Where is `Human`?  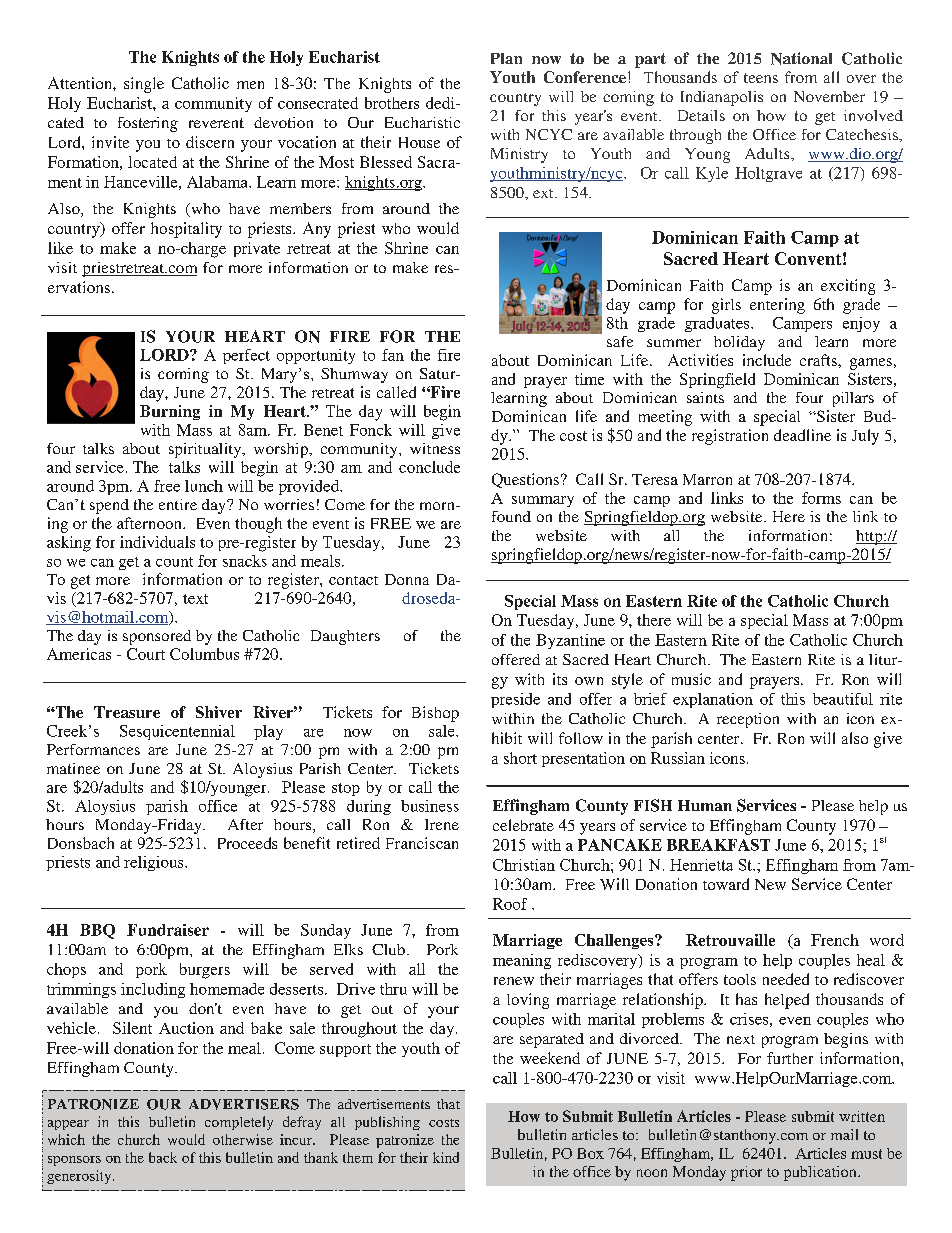 Human is located at coordinates (705, 805).
